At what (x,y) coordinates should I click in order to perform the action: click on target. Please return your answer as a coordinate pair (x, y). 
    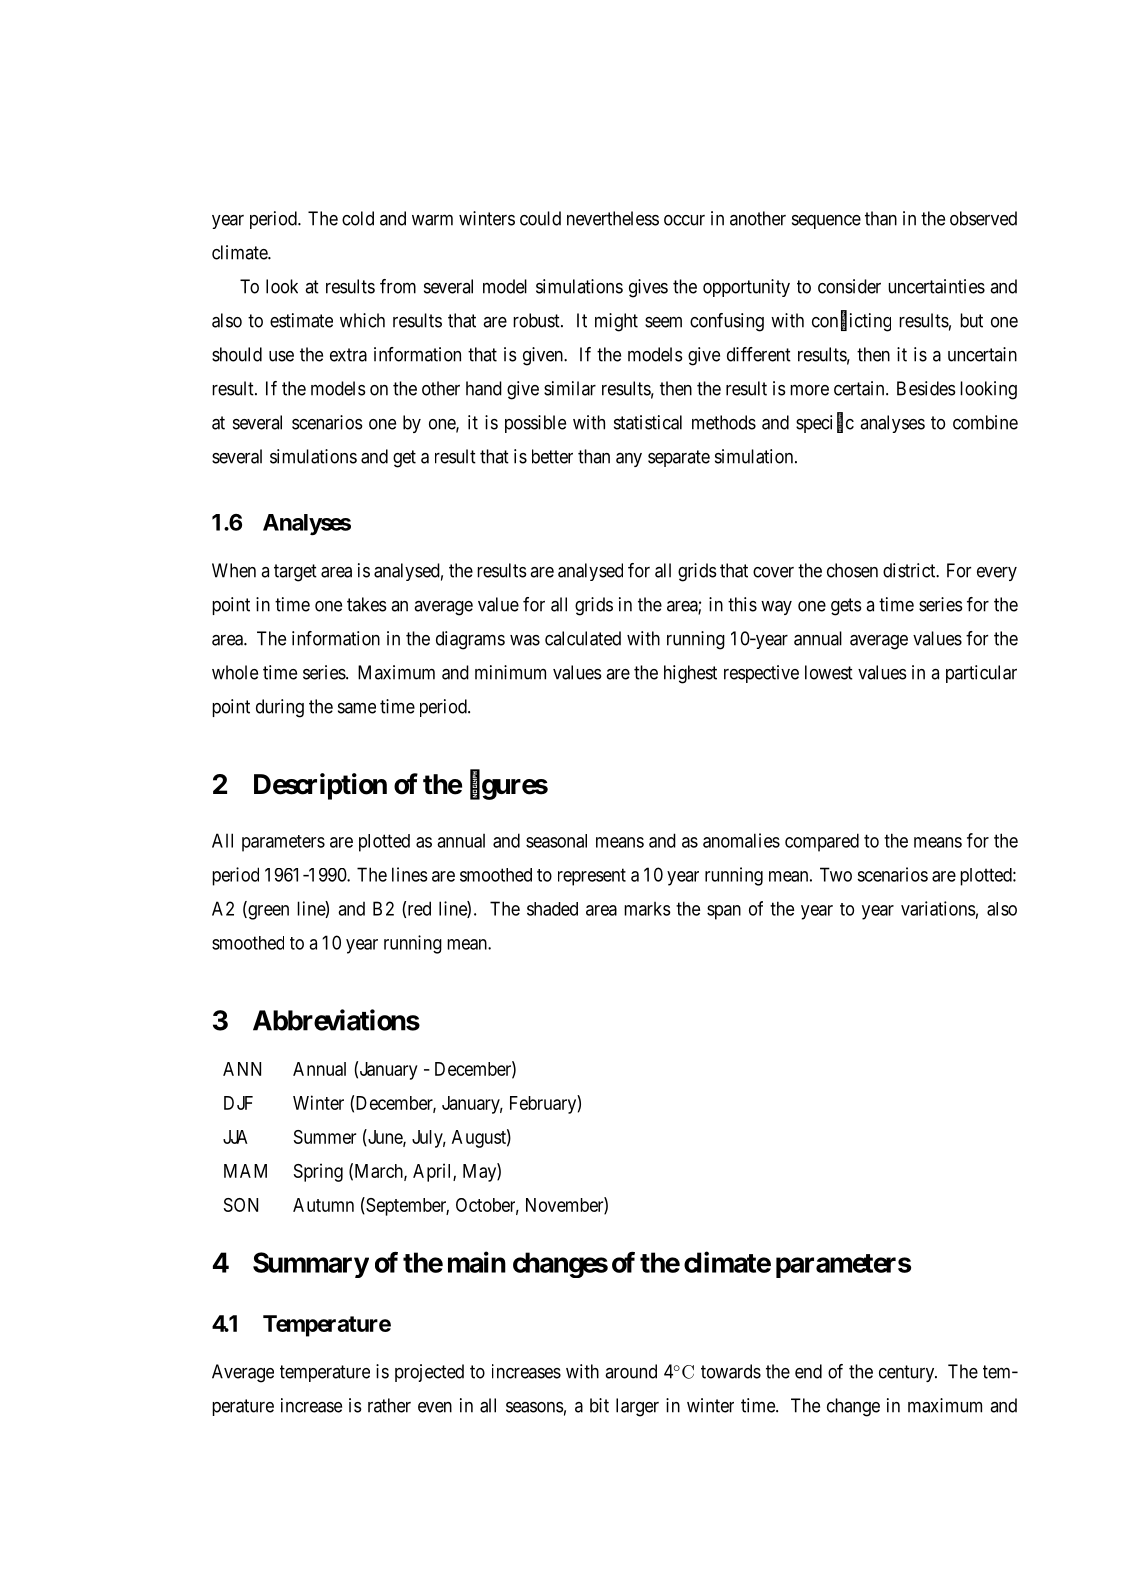
    Looking at the image, I should click on (295, 573).
